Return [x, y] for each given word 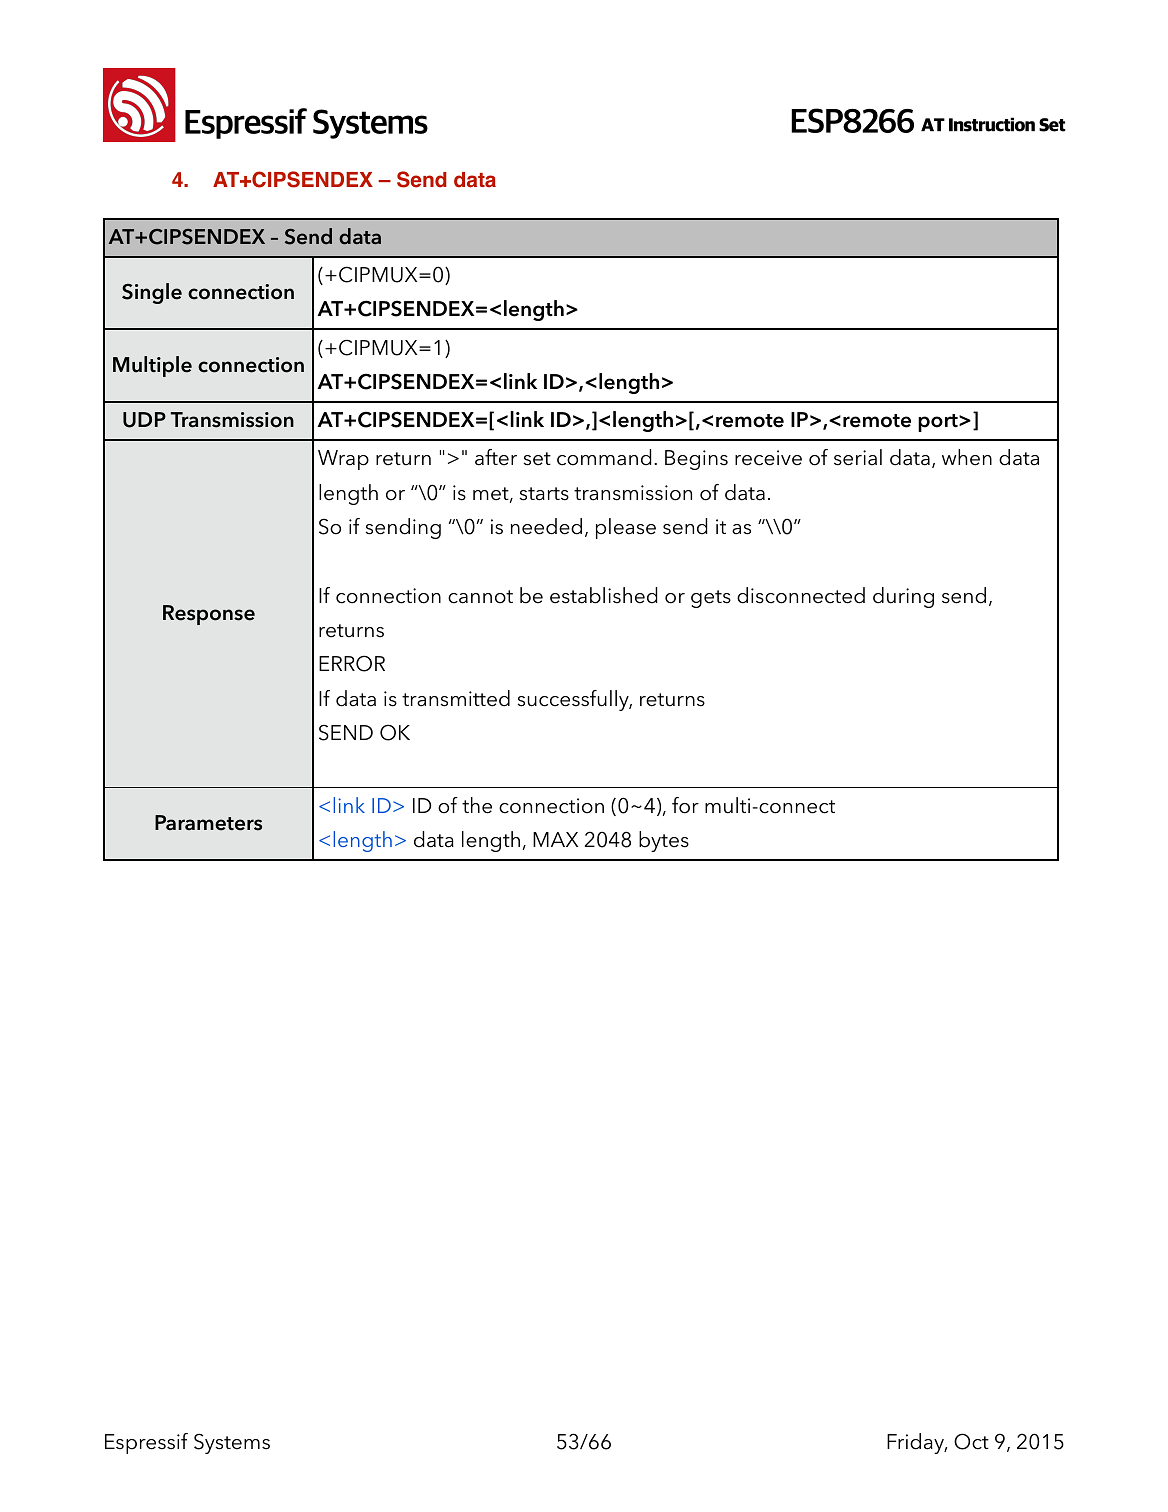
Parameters [208, 823]
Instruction [992, 124]
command [604, 457]
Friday [917, 1443]
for [685, 805]
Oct [971, 1441]
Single [152, 293]
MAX [555, 839]
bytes [664, 841]
